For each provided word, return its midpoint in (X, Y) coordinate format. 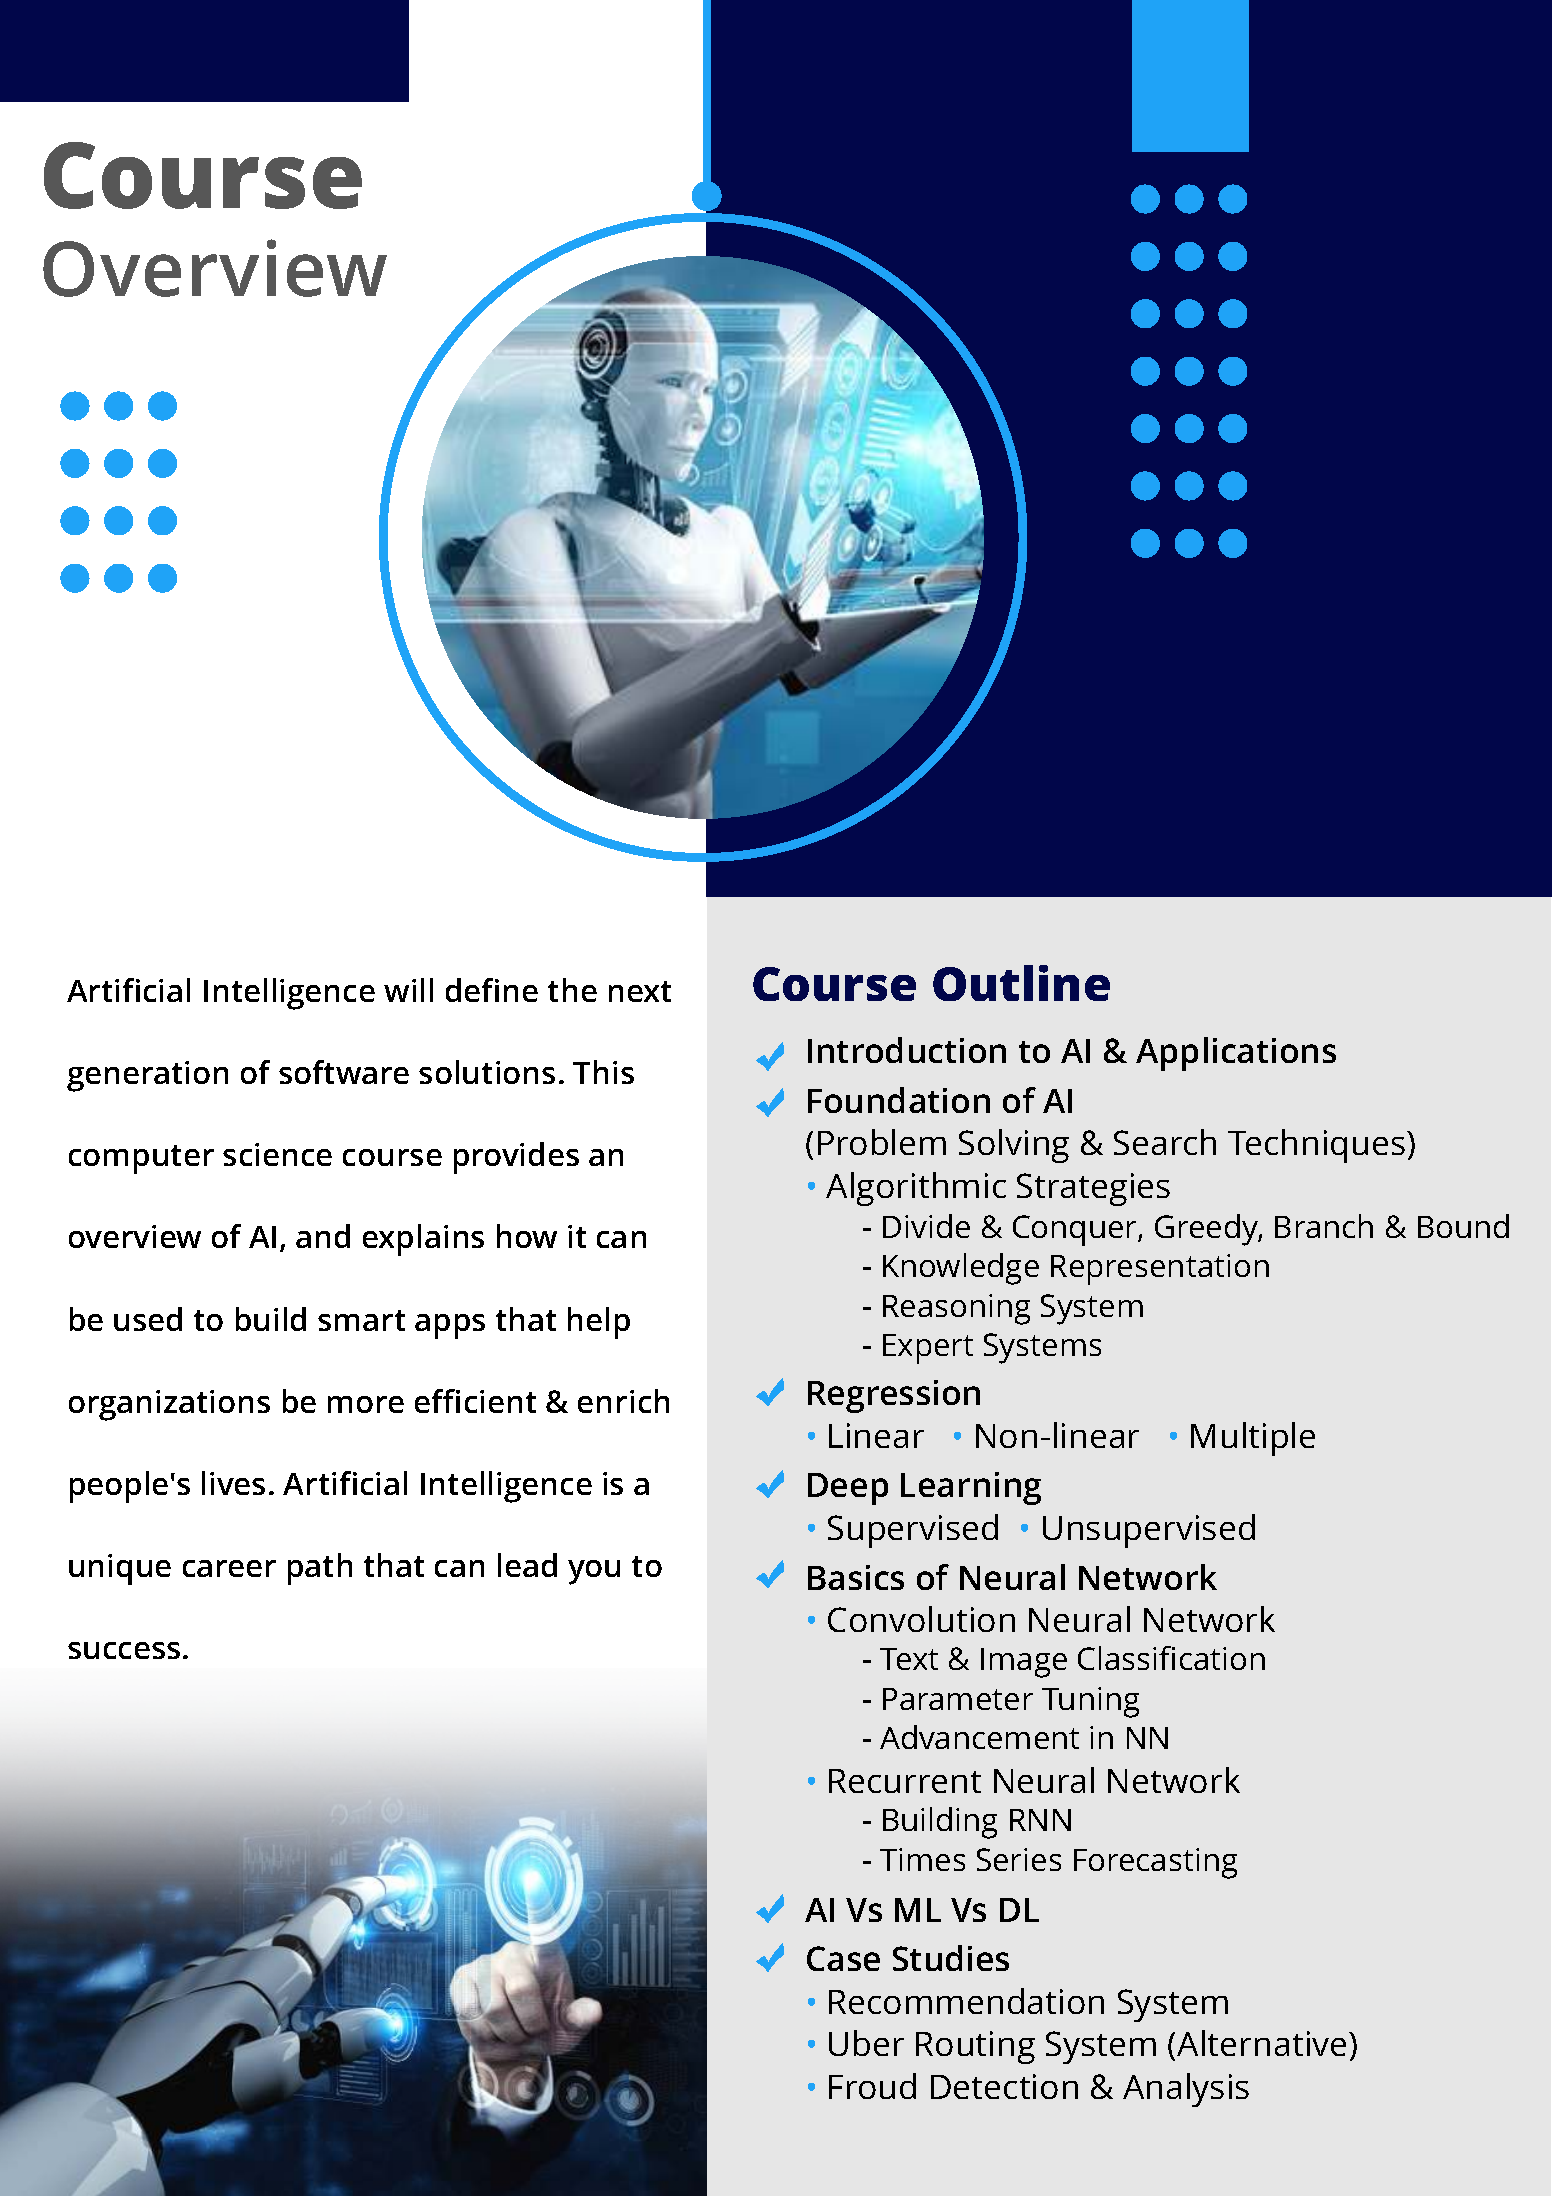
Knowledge (961, 1269)
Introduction (907, 1050)
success (124, 1650)
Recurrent (905, 1781)
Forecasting (1155, 1863)
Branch (1324, 1226)
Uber (866, 2043)
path (320, 1569)
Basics (856, 1577)
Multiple (1253, 1439)
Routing (975, 2047)
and (323, 1236)
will (408, 990)
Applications (1236, 1054)
